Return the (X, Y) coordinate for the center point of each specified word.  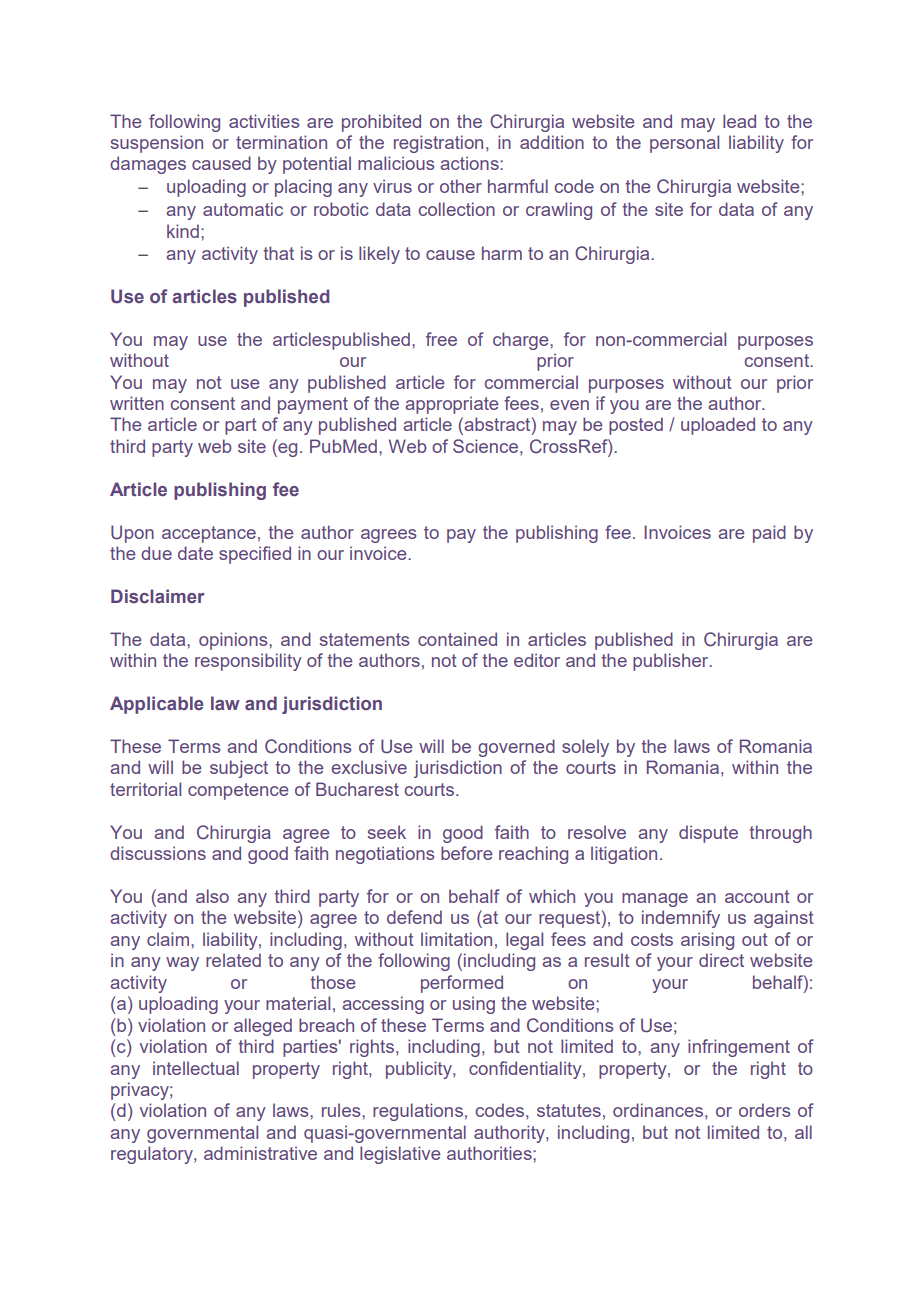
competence (238, 791)
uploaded (718, 426)
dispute (708, 834)
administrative (260, 1153)
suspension (156, 144)
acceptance (209, 534)
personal (684, 144)
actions (470, 163)
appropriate (452, 405)
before (467, 853)
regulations (418, 1112)
